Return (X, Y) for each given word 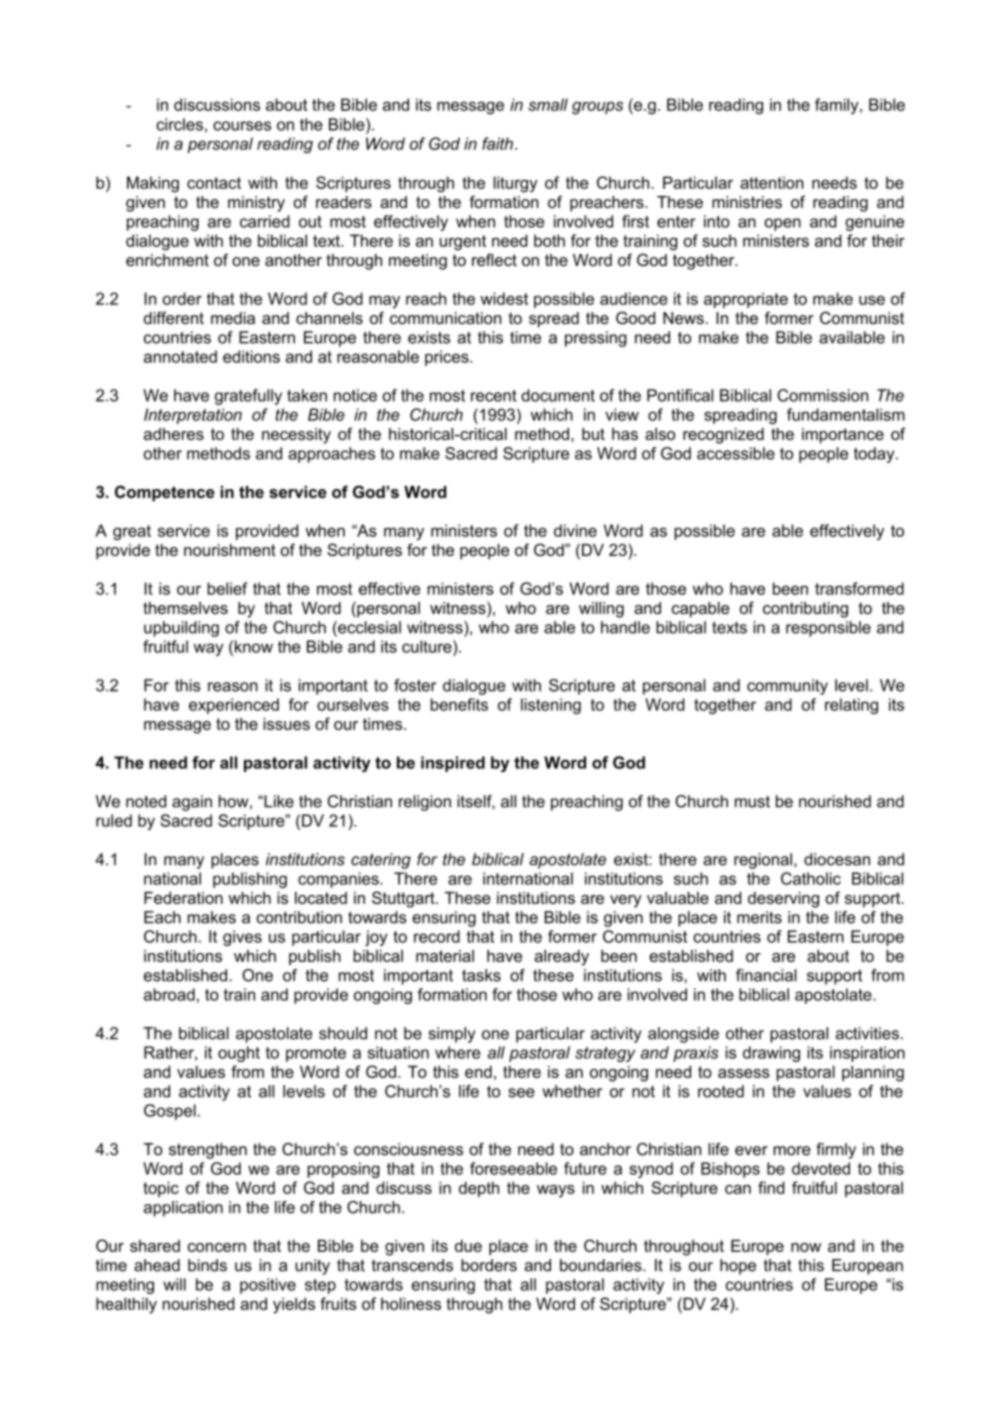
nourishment (230, 550)
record (437, 936)
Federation (183, 898)
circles (179, 124)
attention (772, 182)
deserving (783, 900)
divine (575, 530)
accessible (736, 453)
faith (497, 143)
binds (207, 1265)
